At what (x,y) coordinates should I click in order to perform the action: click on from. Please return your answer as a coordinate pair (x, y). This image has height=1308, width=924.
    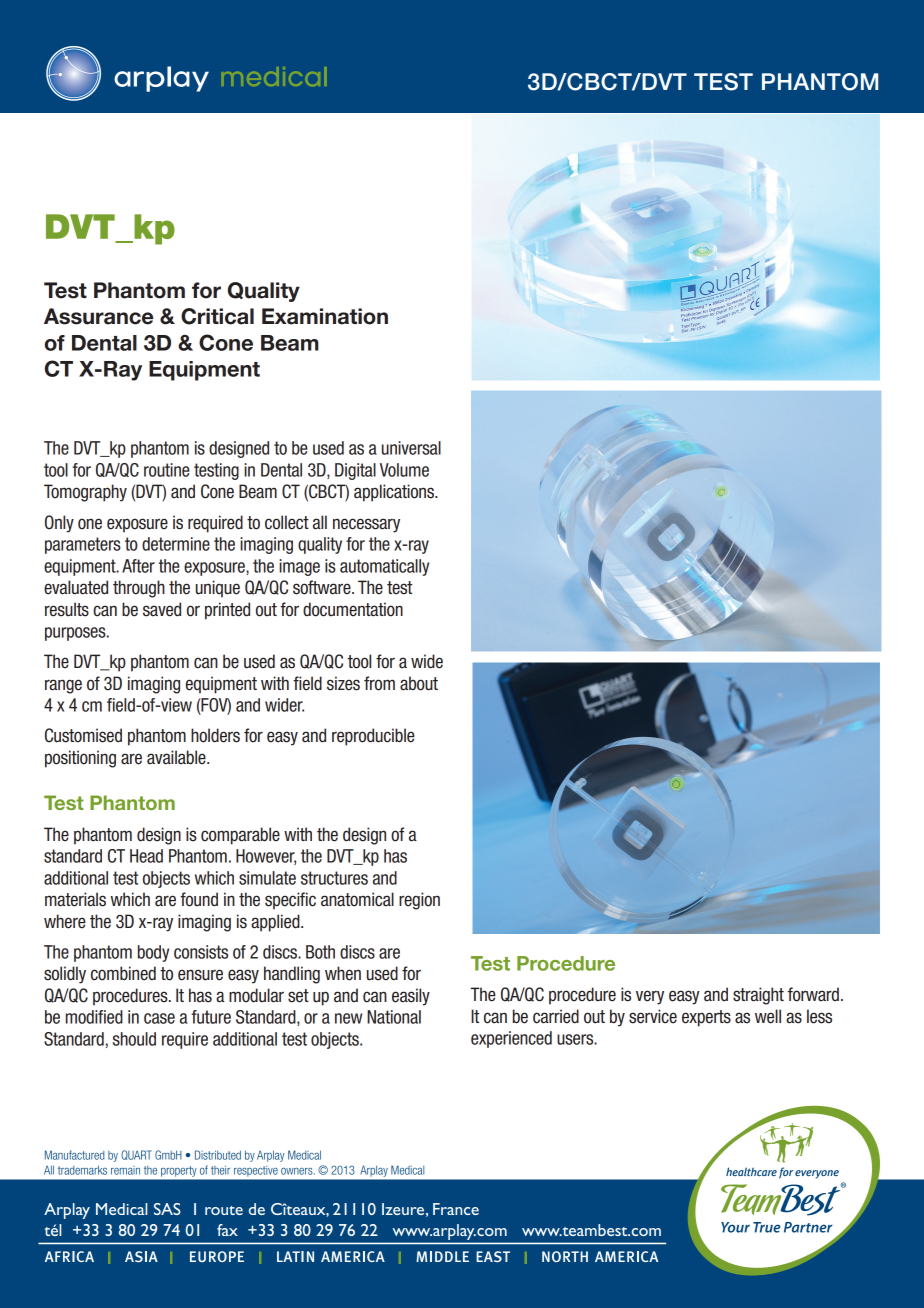
    Looking at the image, I should click on (379, 683).
